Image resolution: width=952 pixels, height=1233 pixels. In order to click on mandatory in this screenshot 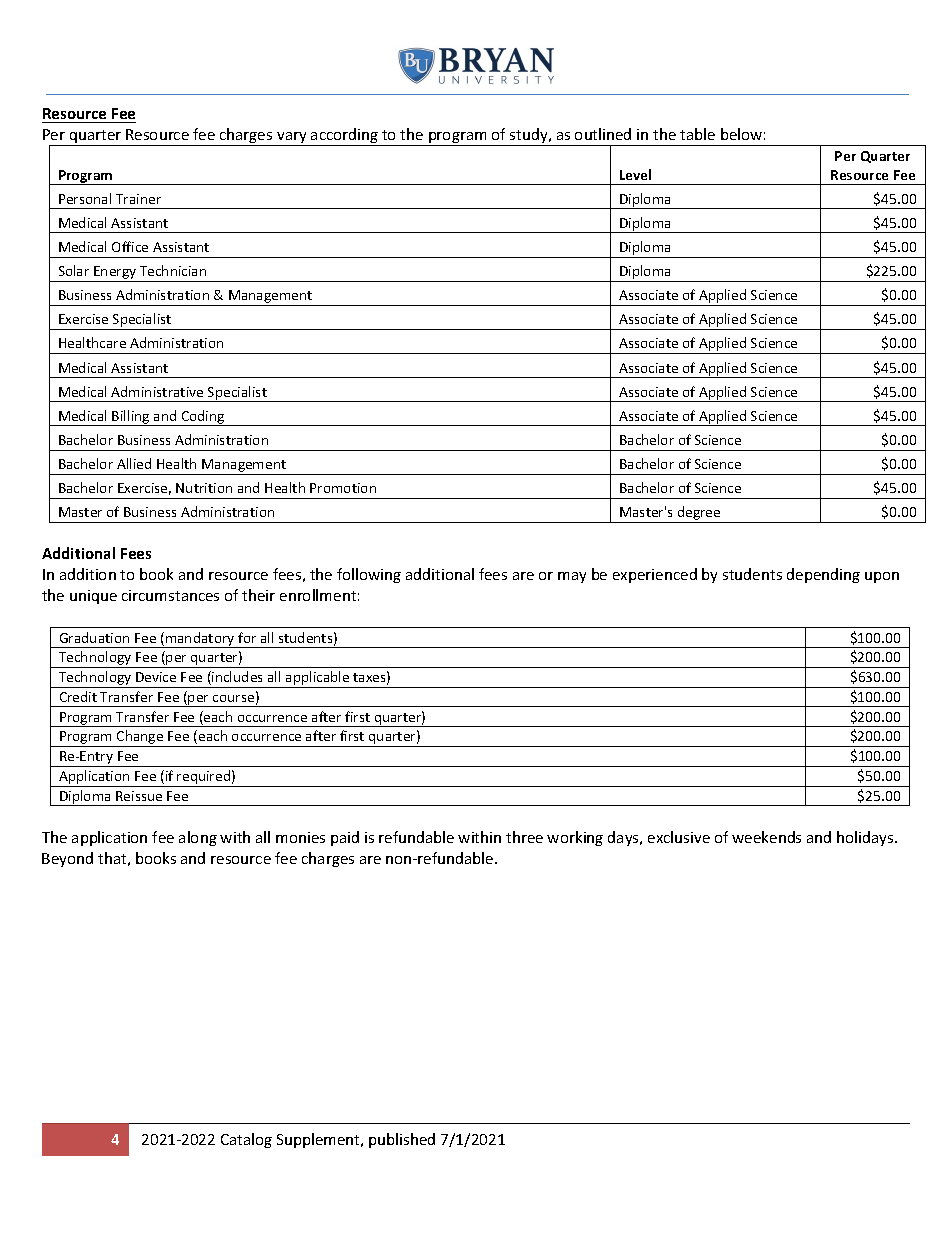, I will do `click(200, 640)`.
